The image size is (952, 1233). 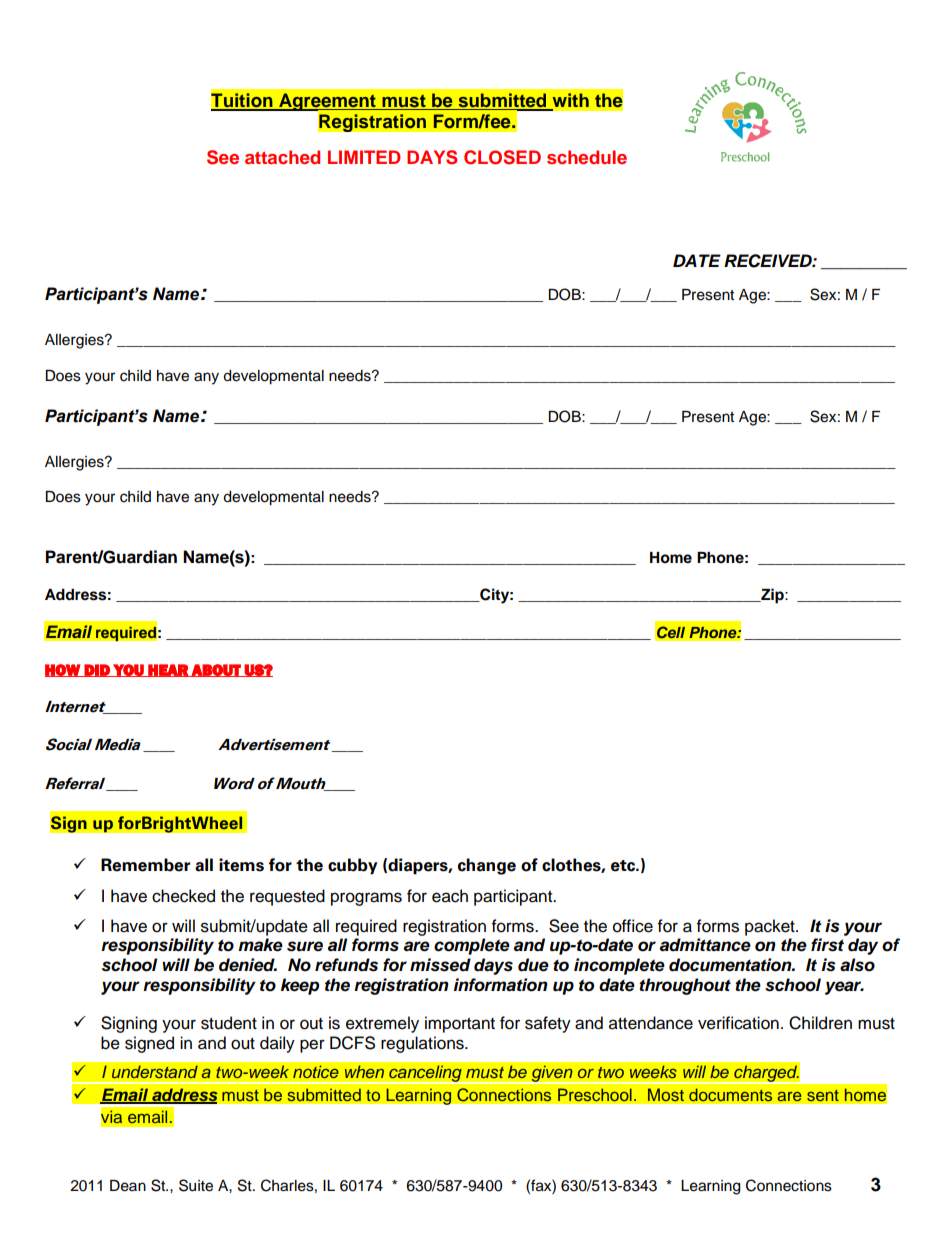 I want to click on schedule, so click(x=587, y=157).
